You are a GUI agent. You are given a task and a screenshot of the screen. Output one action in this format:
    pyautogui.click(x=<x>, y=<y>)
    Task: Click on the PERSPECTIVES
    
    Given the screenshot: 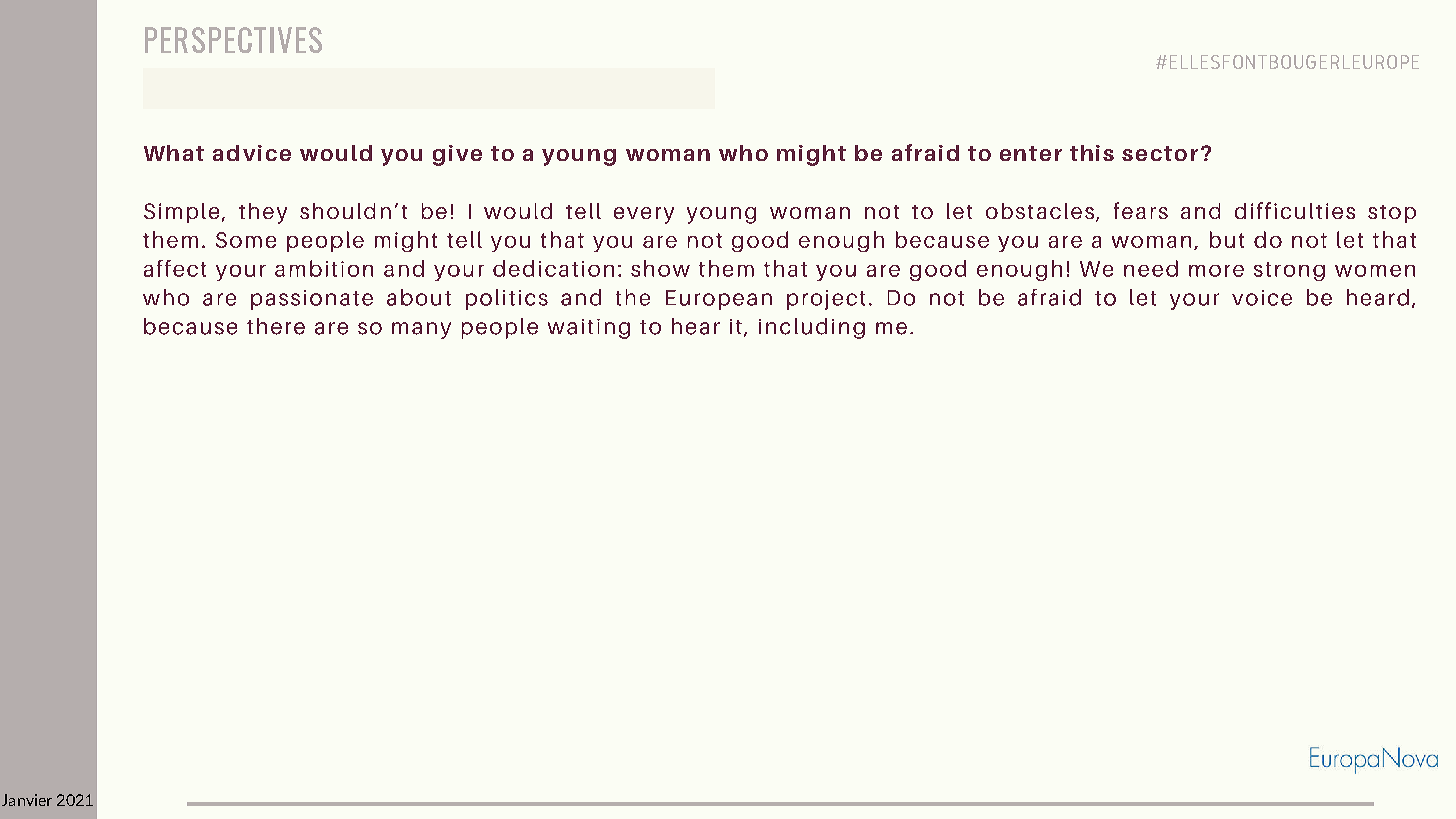 What is the action you would take?
    pyautogui.click(x=233, y=40)
